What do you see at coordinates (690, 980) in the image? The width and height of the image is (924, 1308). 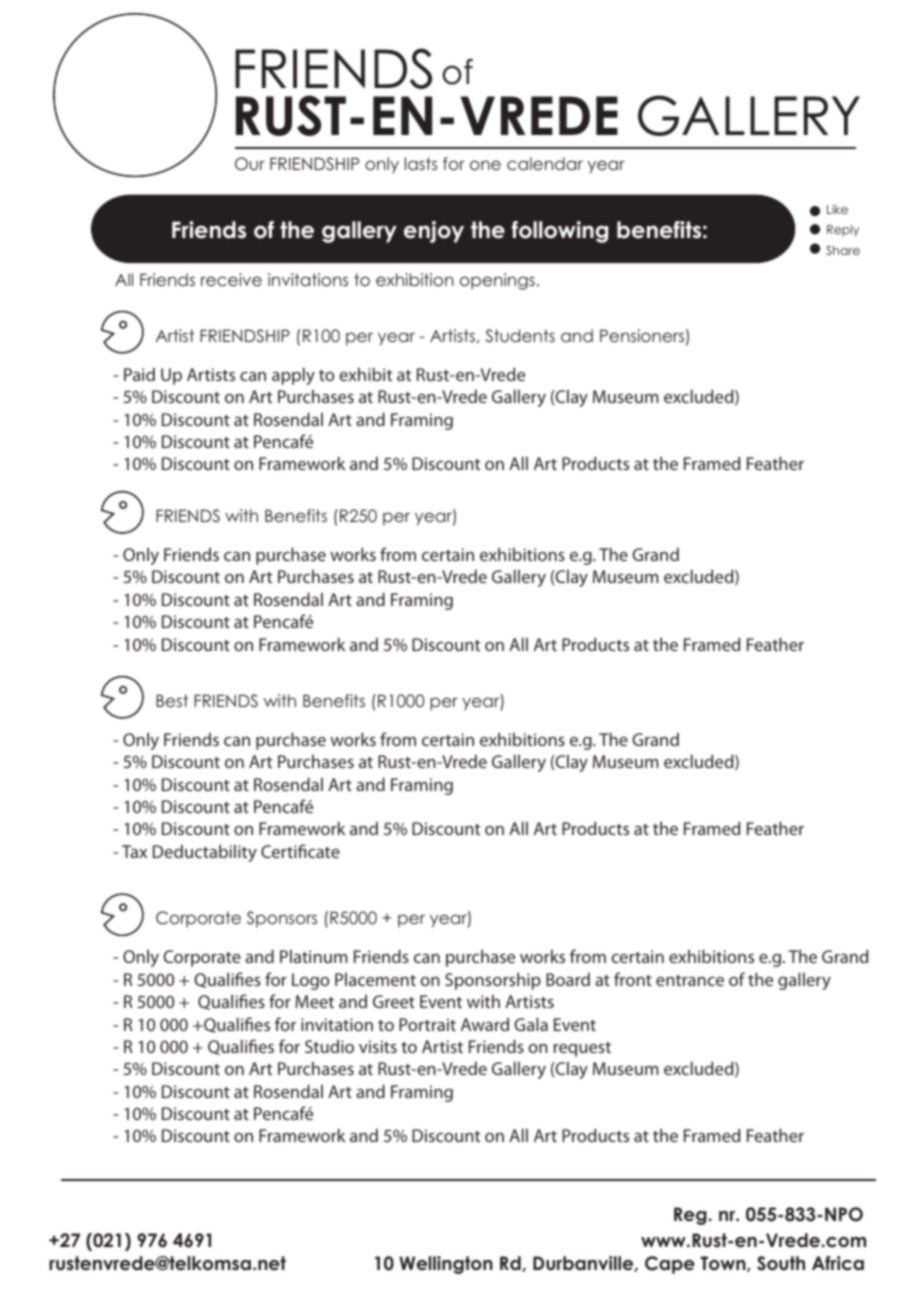 I see `entrance` at bounding box center [690, 980].
